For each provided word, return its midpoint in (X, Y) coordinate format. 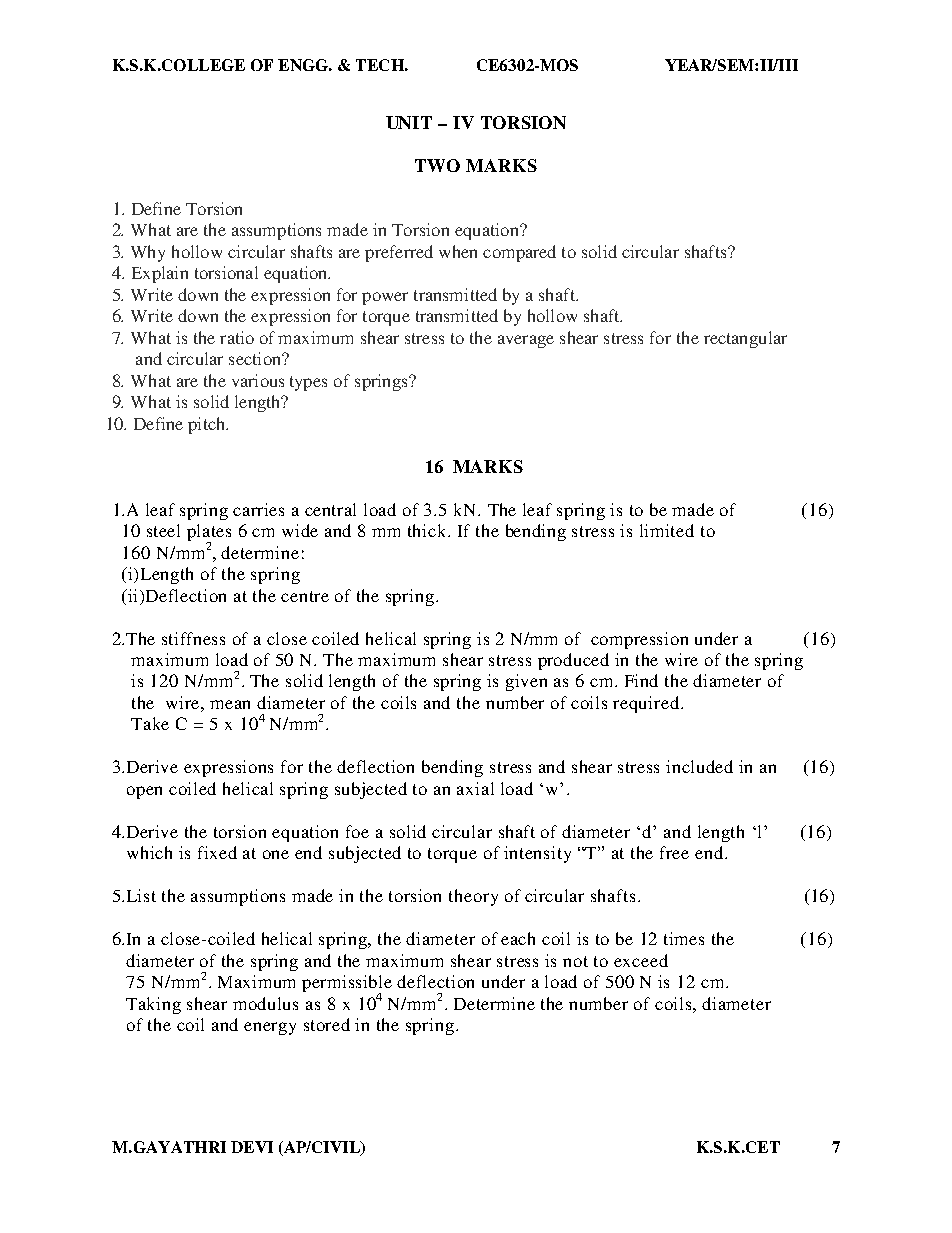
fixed (217, 852)
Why (148, 253)
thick (428, 530)
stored (327, 1024)
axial (475, 788)
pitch (208, 425)
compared (519, 253)
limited (667, 530)
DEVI (252, 1147)
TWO (437, 165)
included (699, 766)
